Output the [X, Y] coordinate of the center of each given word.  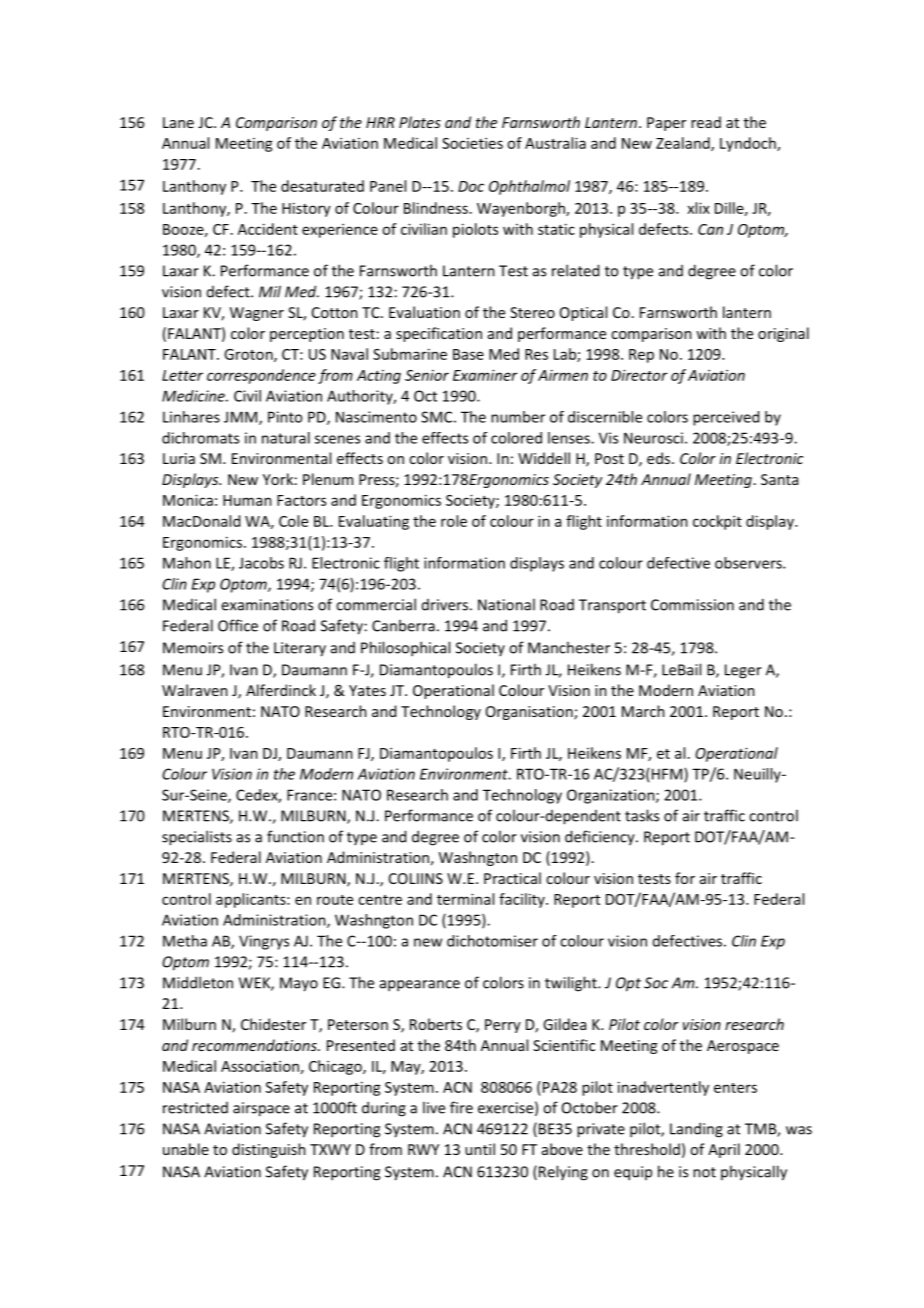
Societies [472, 143]
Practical [512, 878]
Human [247, 500]
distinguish [269, 1150]
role [454, 521]
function [295, 836]
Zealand [684, 144]
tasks [642, 815]
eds [660, 458]
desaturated [322, 186]
